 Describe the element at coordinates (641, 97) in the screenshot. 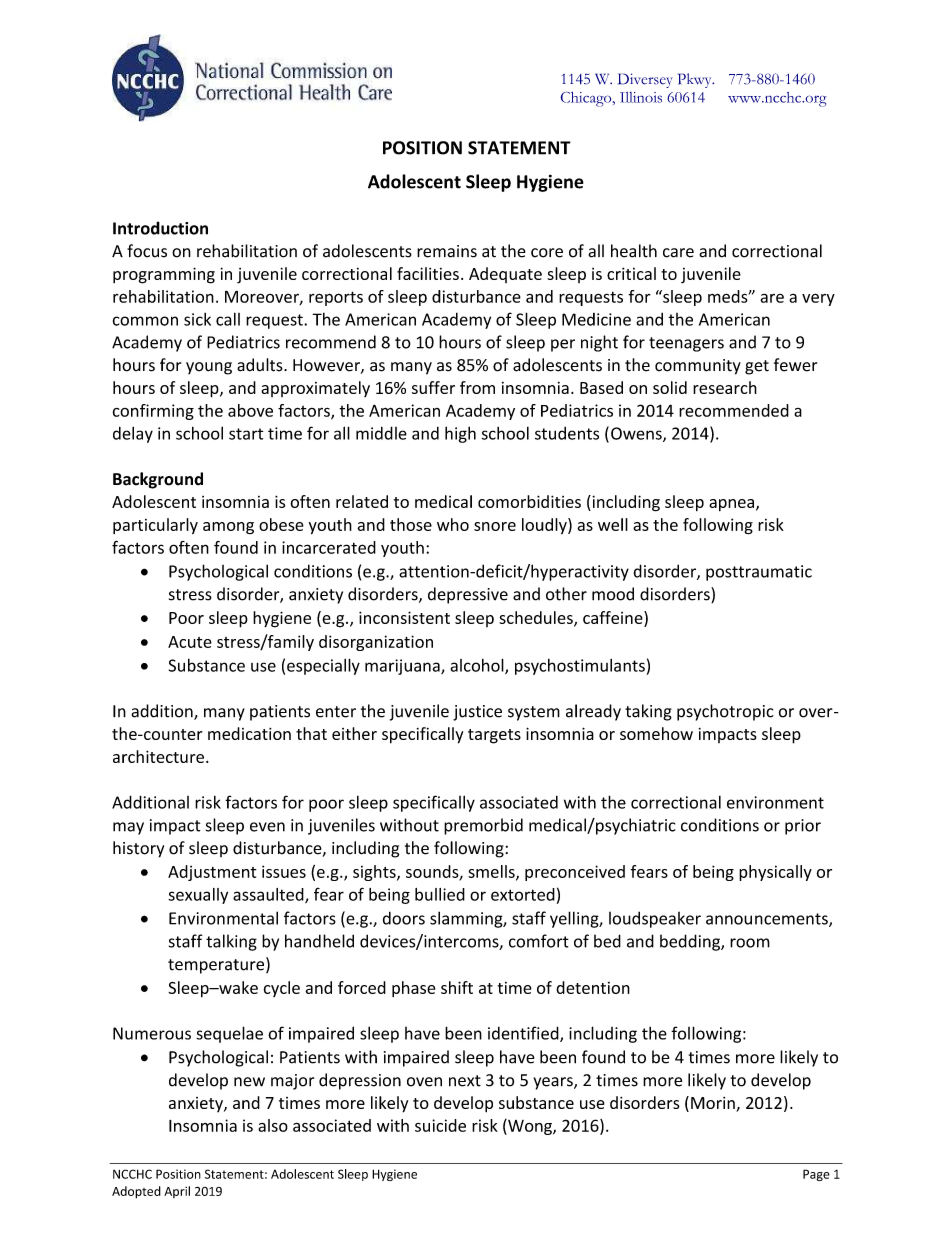

I see `Illinois` at that location.
